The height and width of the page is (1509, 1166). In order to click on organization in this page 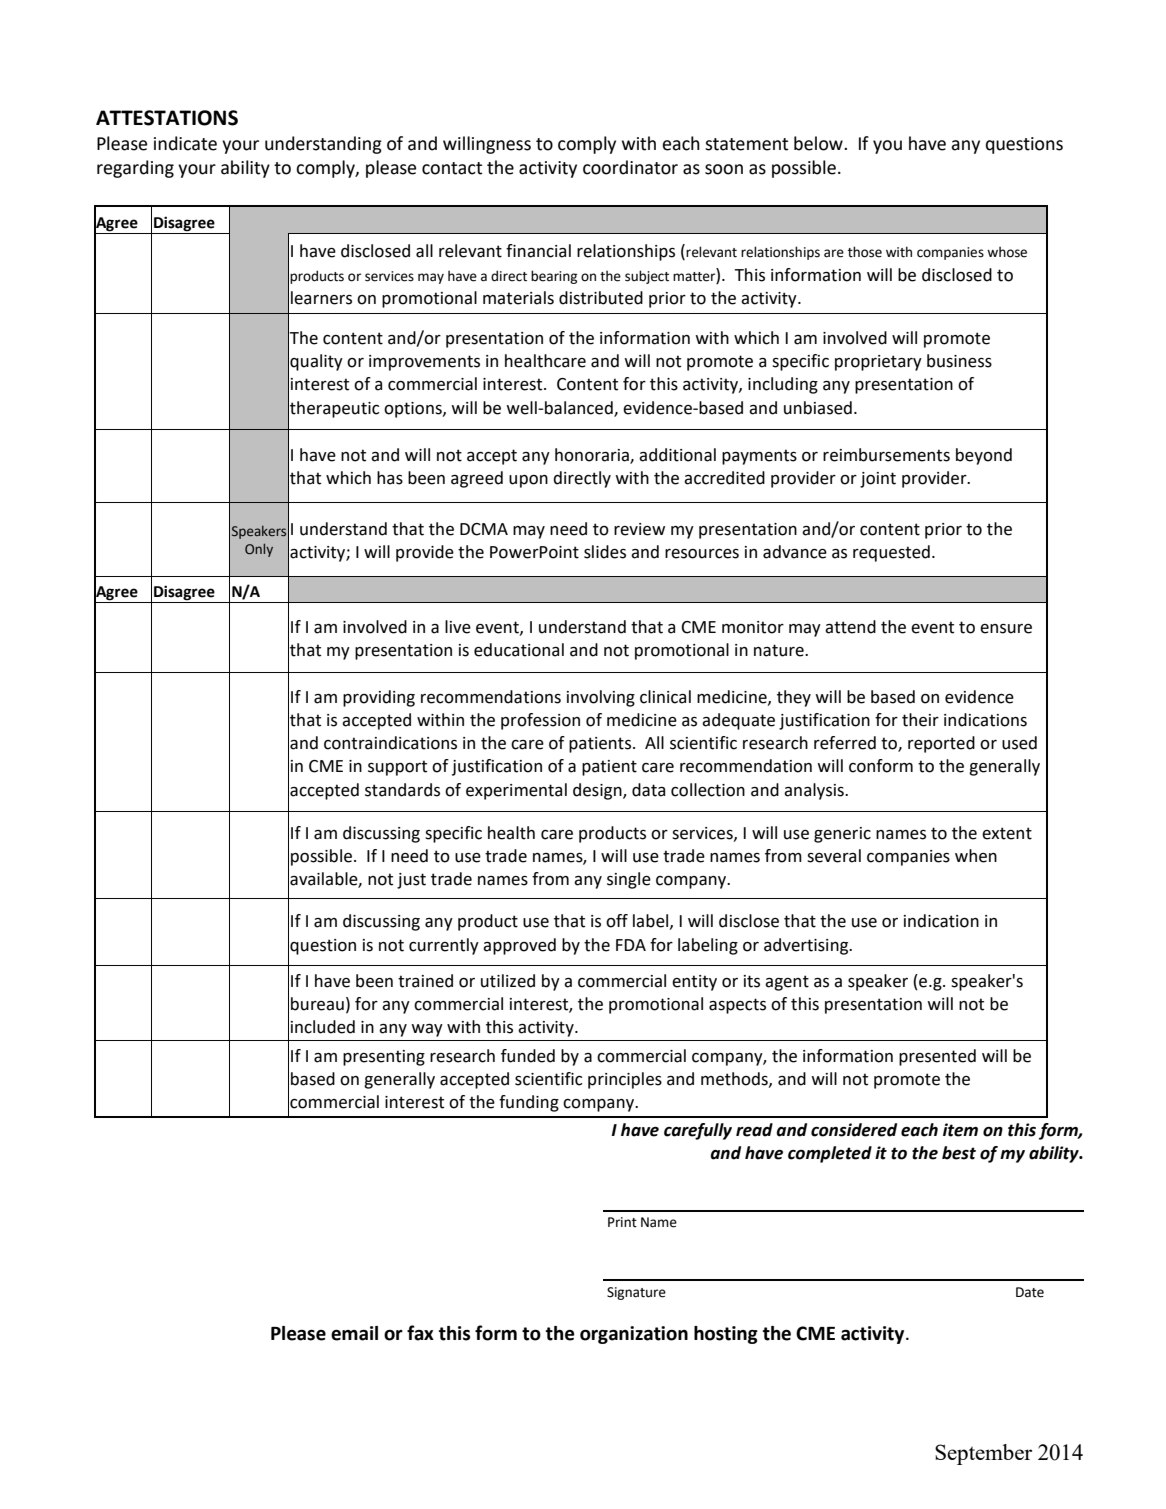, I will do `click(634, 1335)`.
